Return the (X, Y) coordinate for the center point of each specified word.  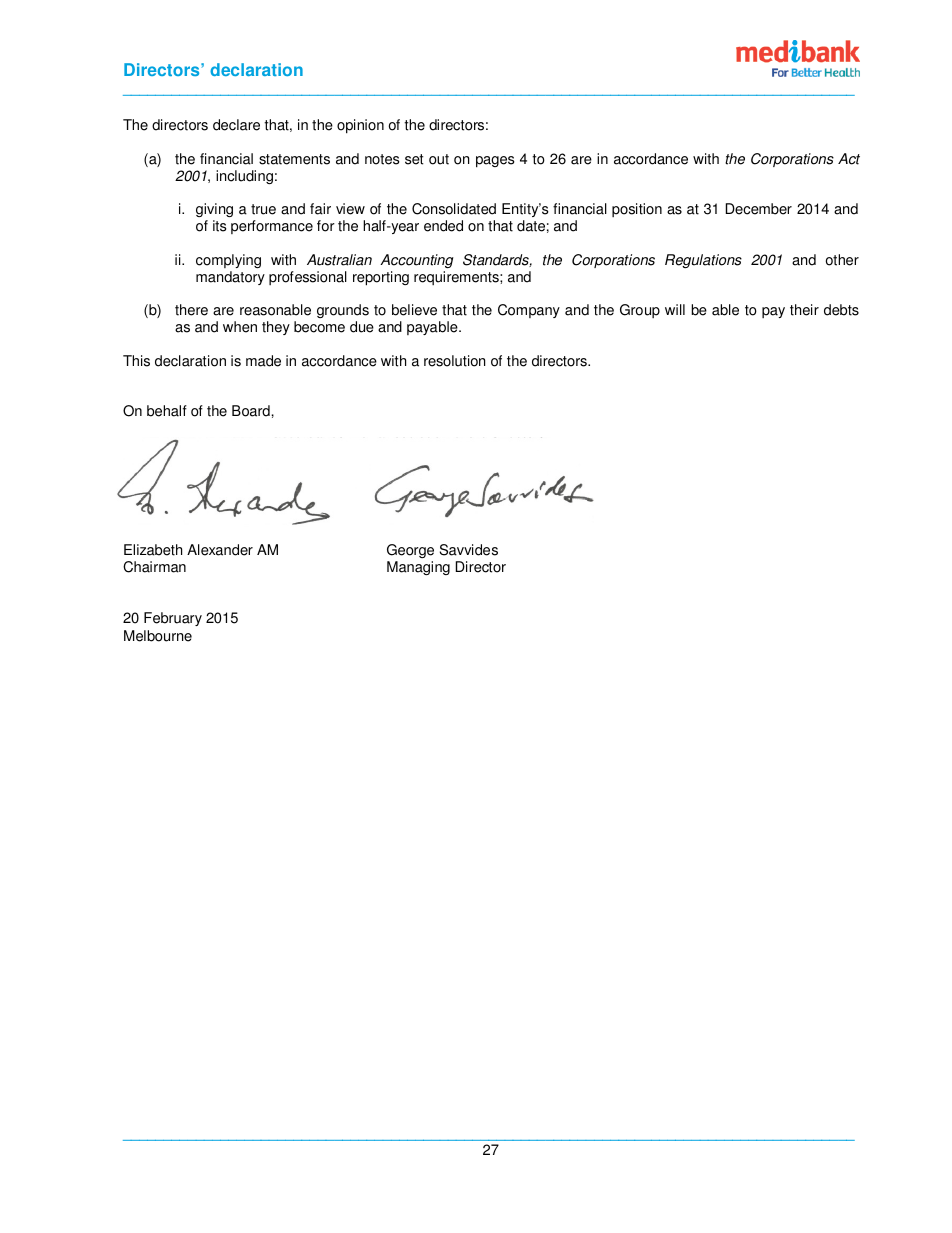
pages (495, 162)
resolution (454, 361)
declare (236, 125)
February (173, 619)
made (263, 361)
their (804, 310)
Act (849, 159)
